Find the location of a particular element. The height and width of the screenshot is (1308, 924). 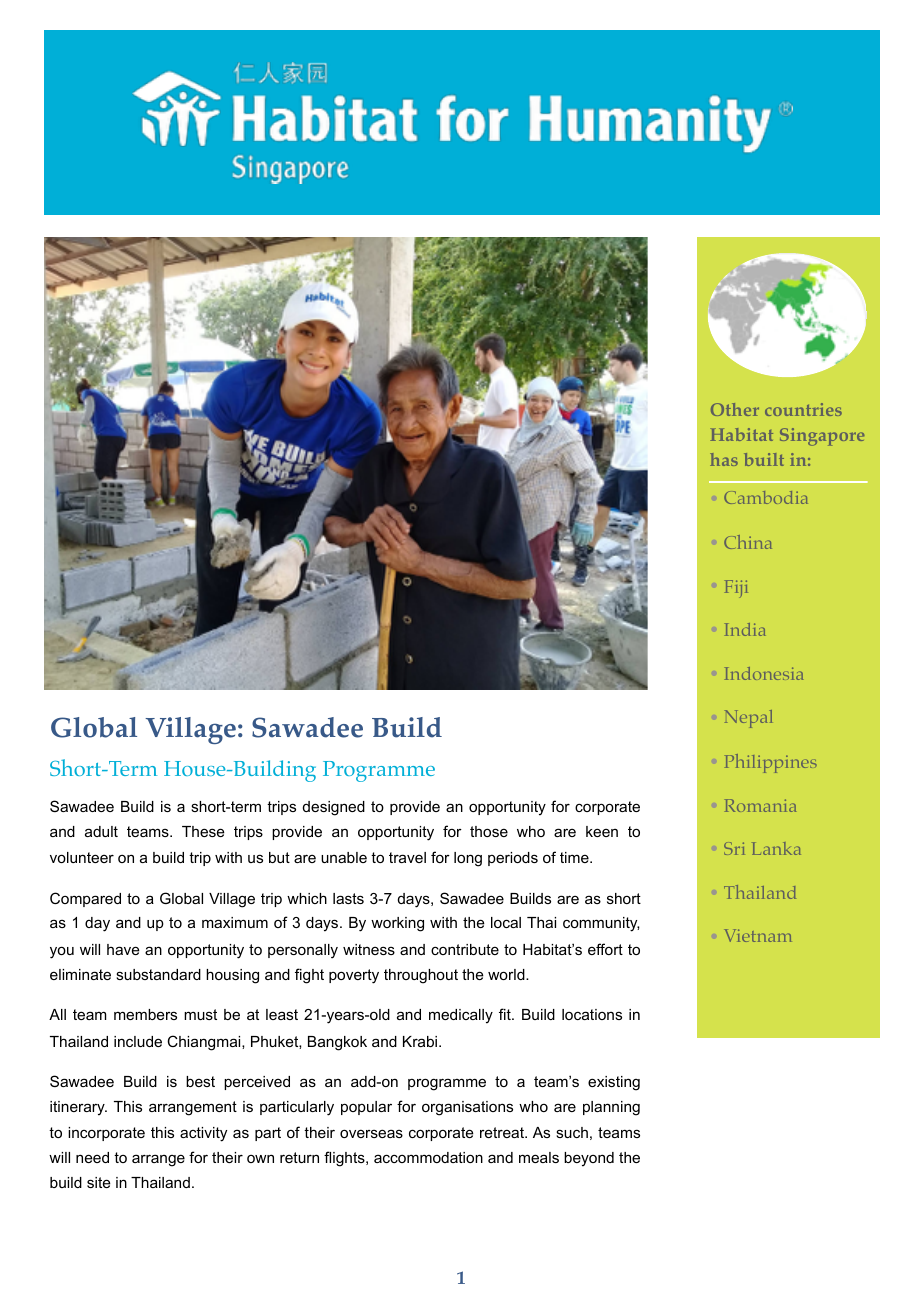

built is located at coordinates (764, 459).
